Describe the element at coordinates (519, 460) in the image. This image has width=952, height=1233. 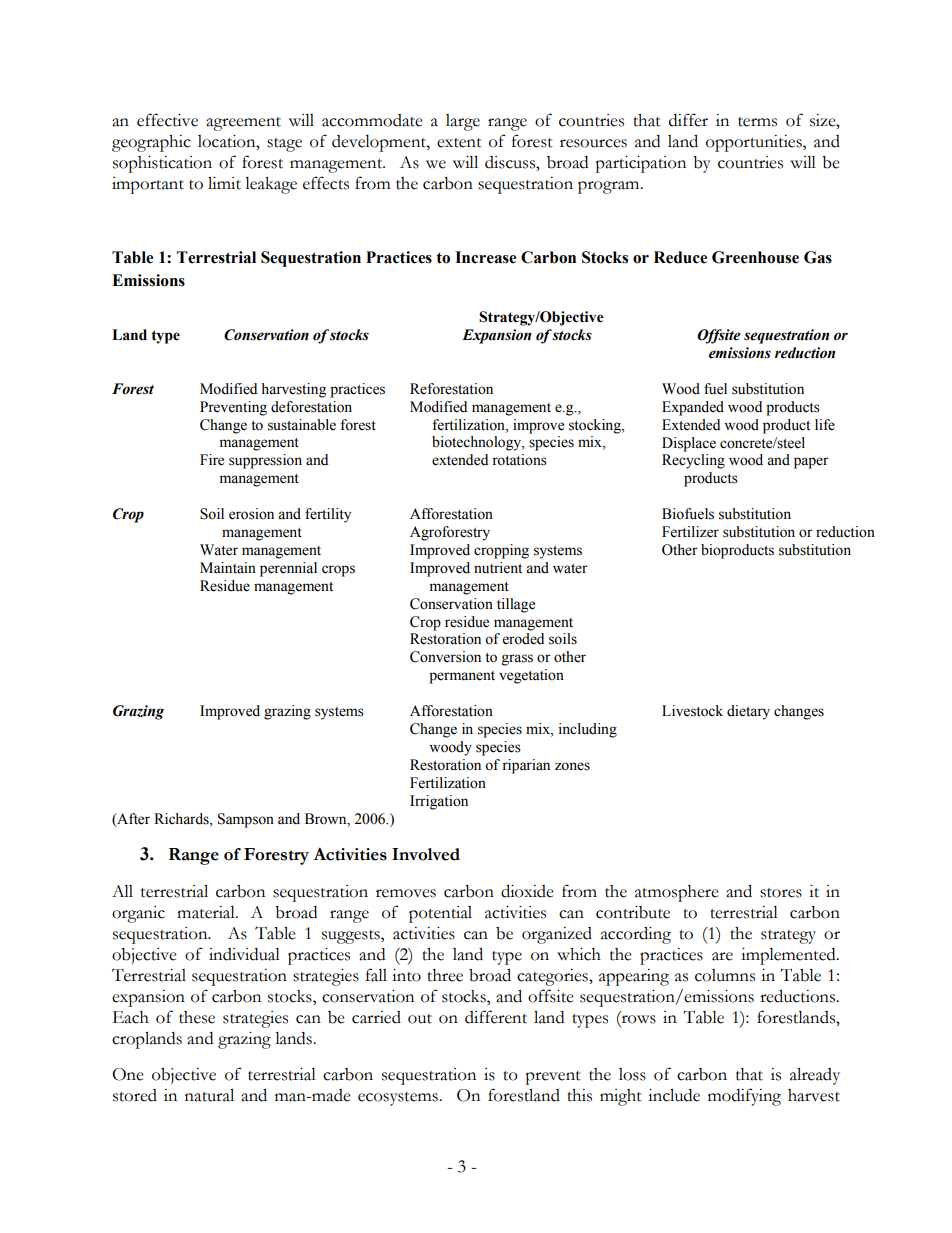
I see `rotations` at that location.
